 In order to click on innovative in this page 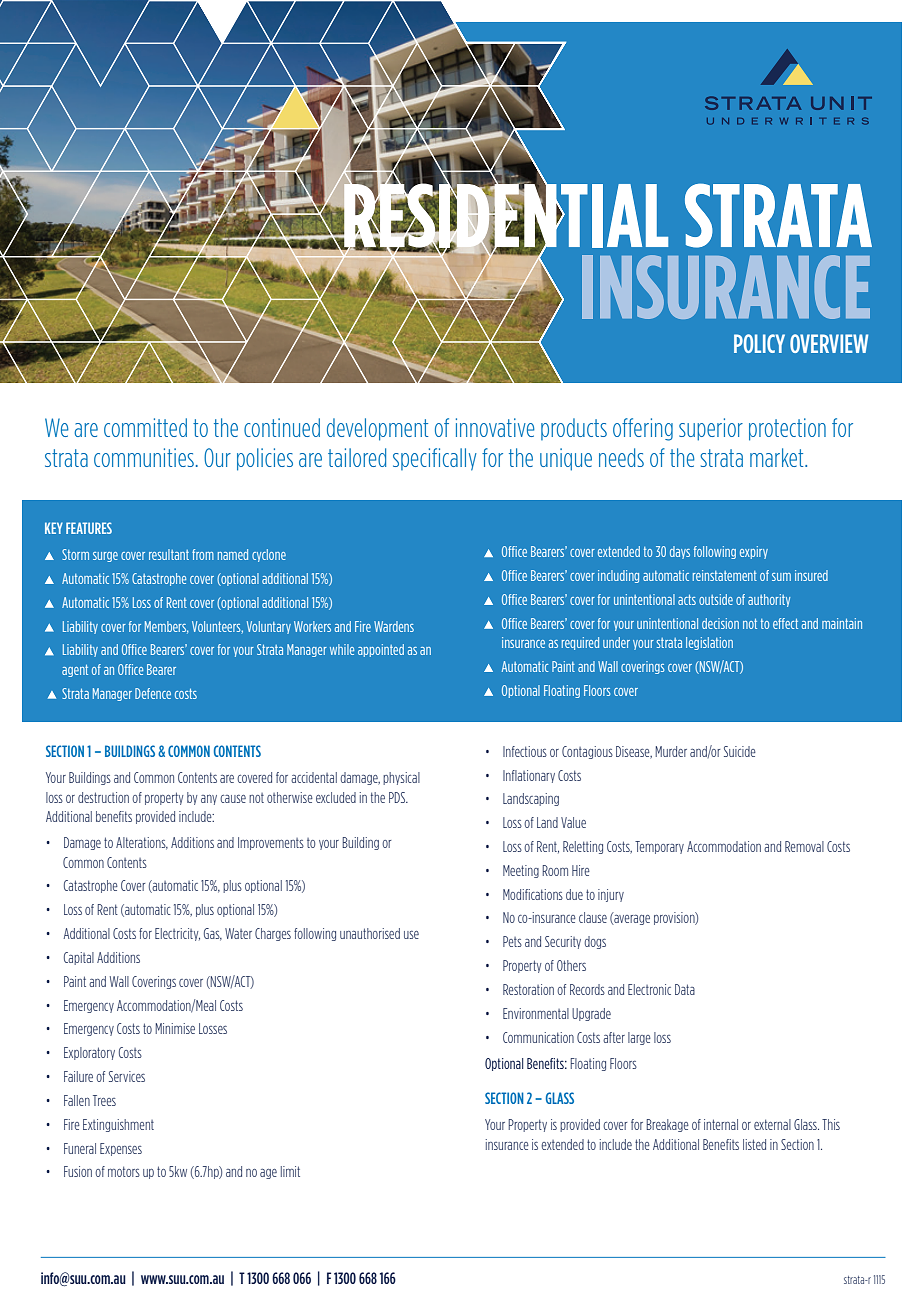, I will do `click(495, 427)`.
